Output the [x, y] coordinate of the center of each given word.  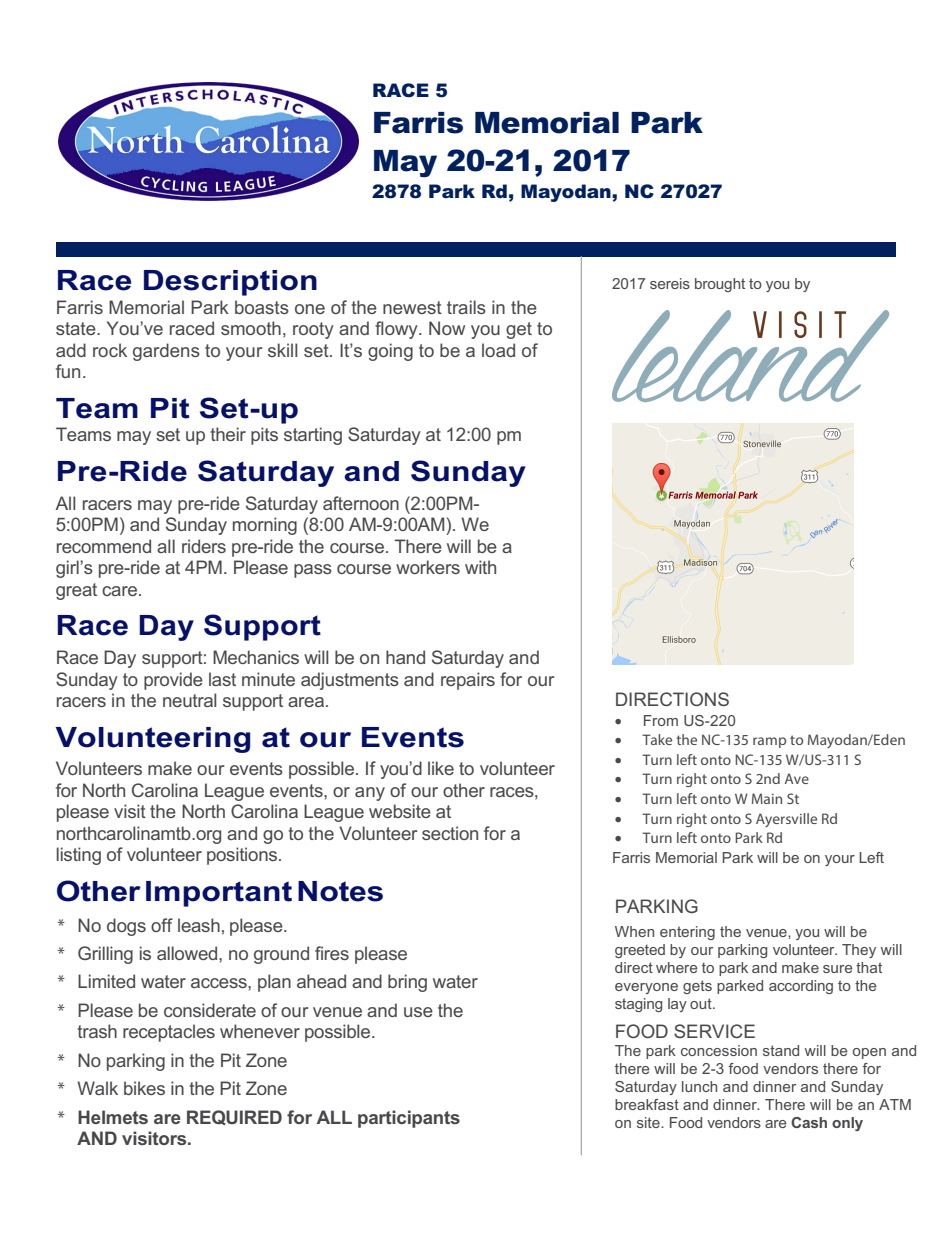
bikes [144, 1088]
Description [230, 283]
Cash [809, 1122]
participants [409, 1119]
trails [466, 307]
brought [720, 285]
